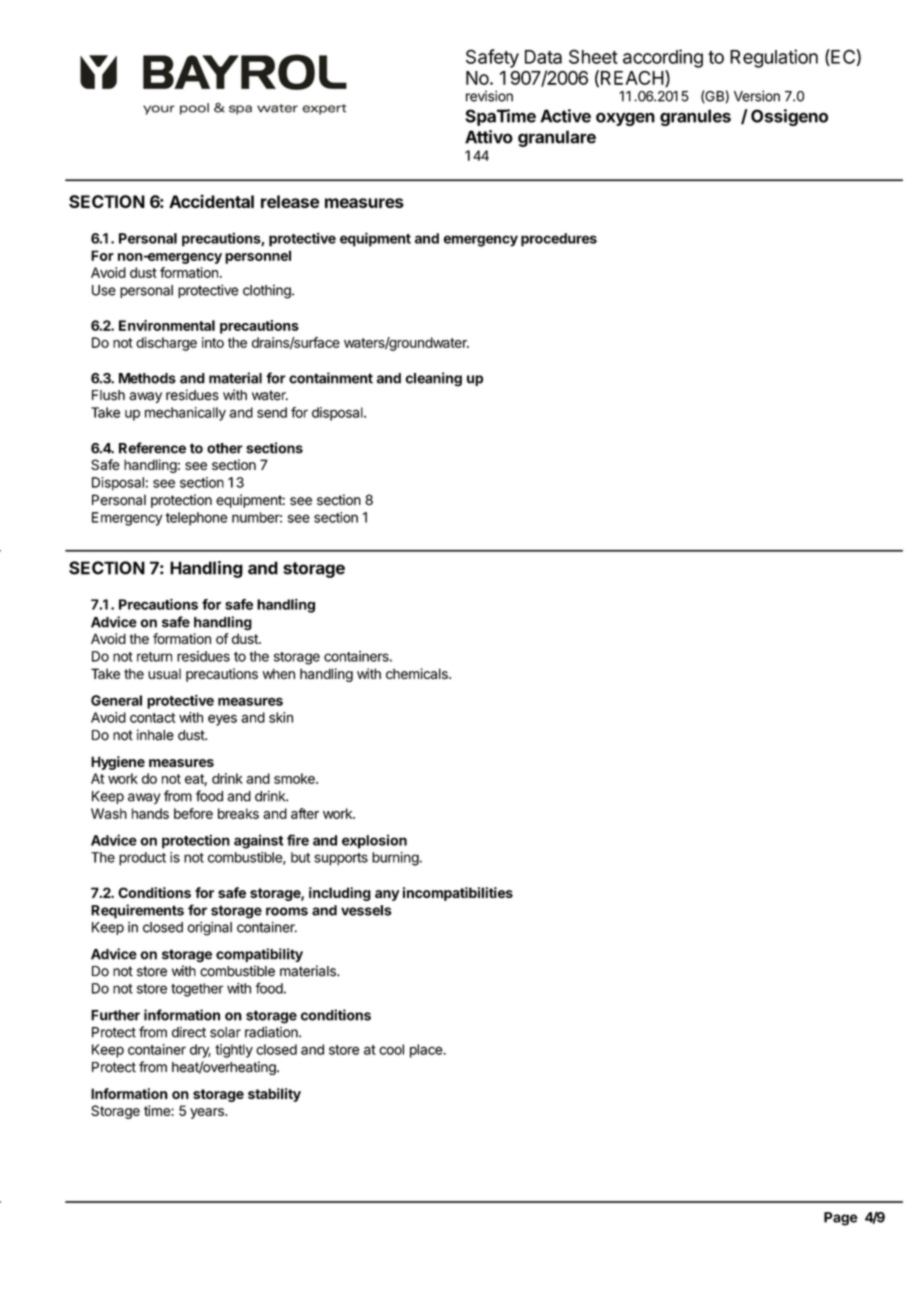  Describe the element at coordinates (489, 96) in the screenshot. I see `revision` at that location.
